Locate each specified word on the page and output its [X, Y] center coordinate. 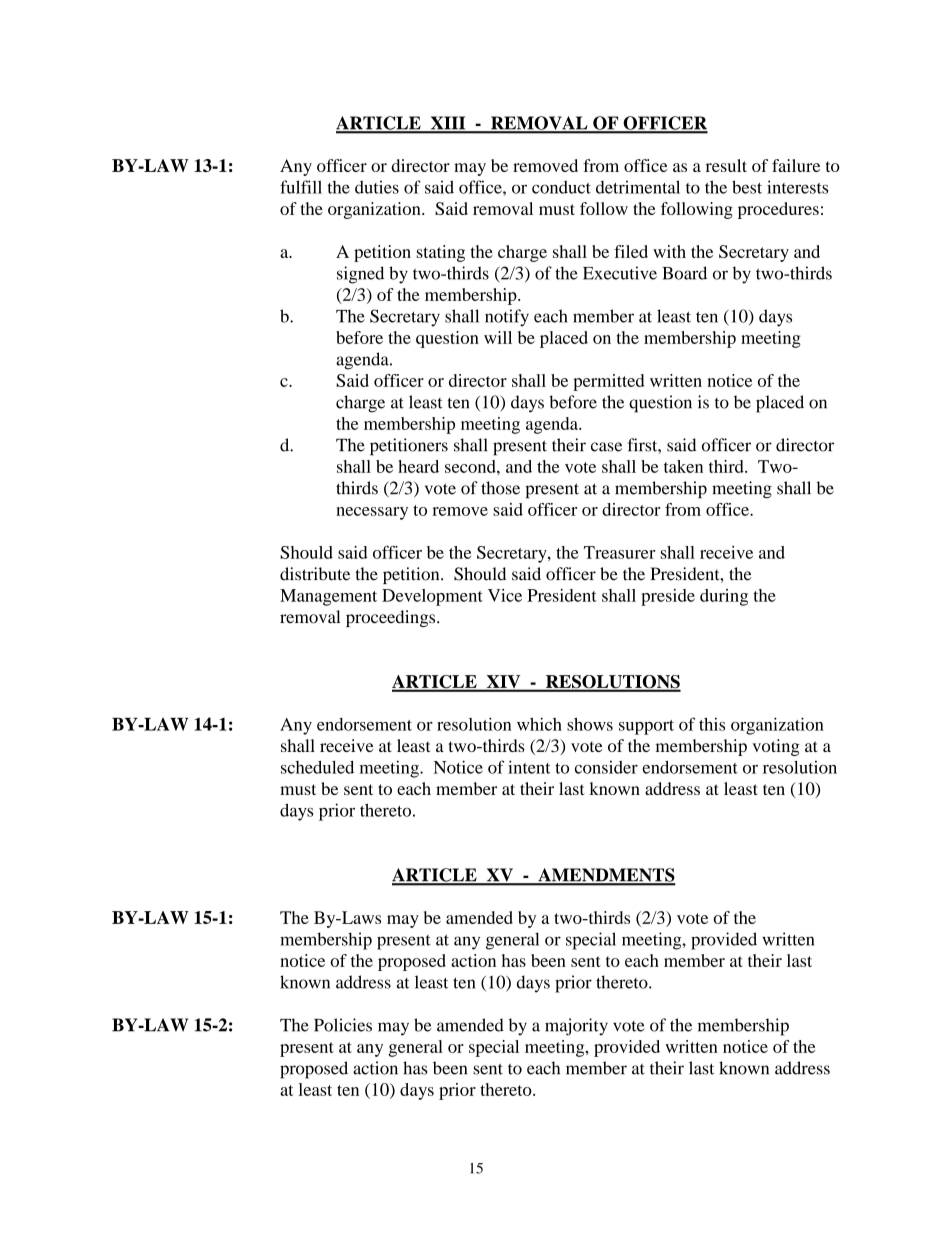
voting [776, 747]
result [726, 165]
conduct [561, 187]
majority [576, 1027]
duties [377, 187]
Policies [343, 1025]
